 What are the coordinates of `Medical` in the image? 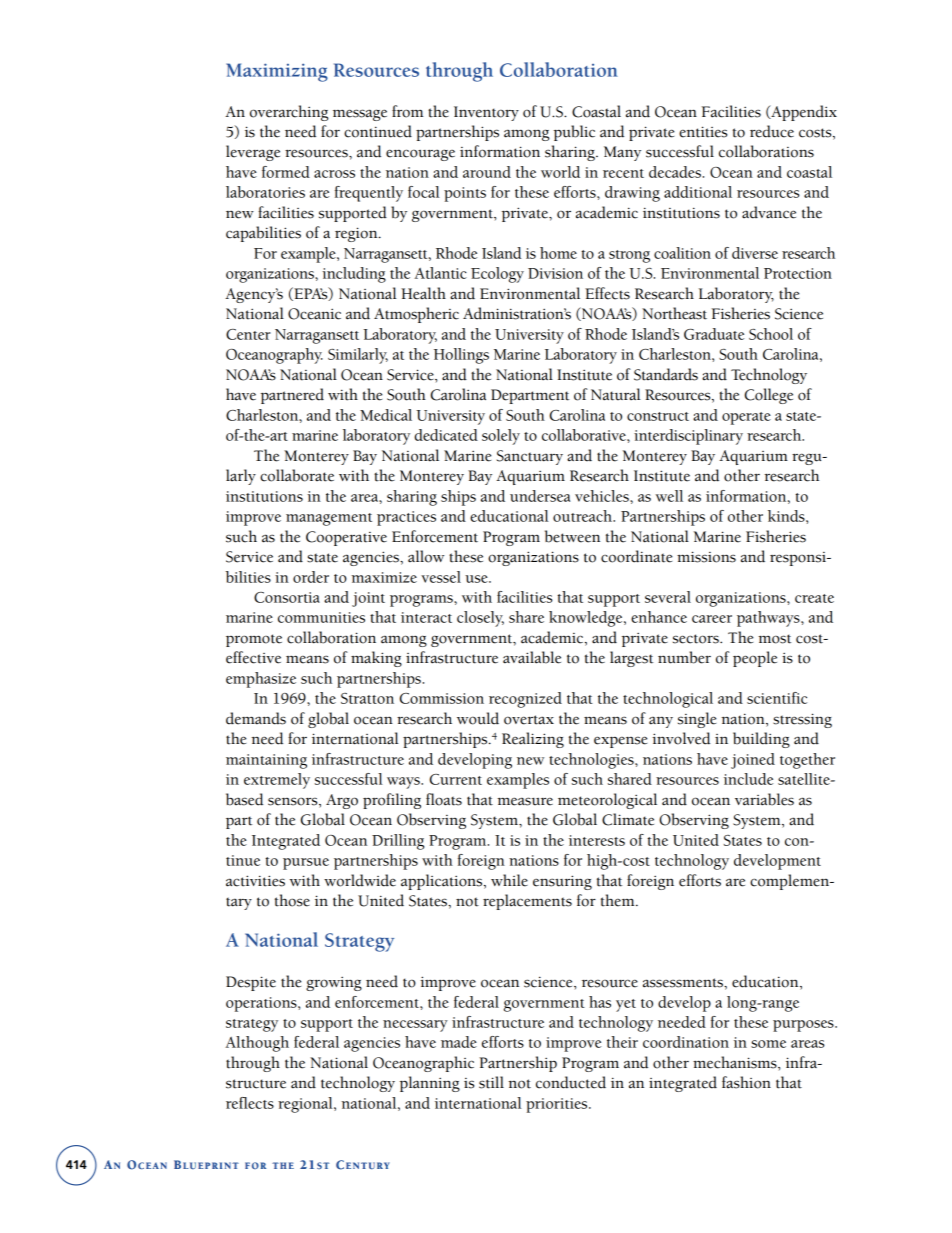 It's located at (386, 415).
